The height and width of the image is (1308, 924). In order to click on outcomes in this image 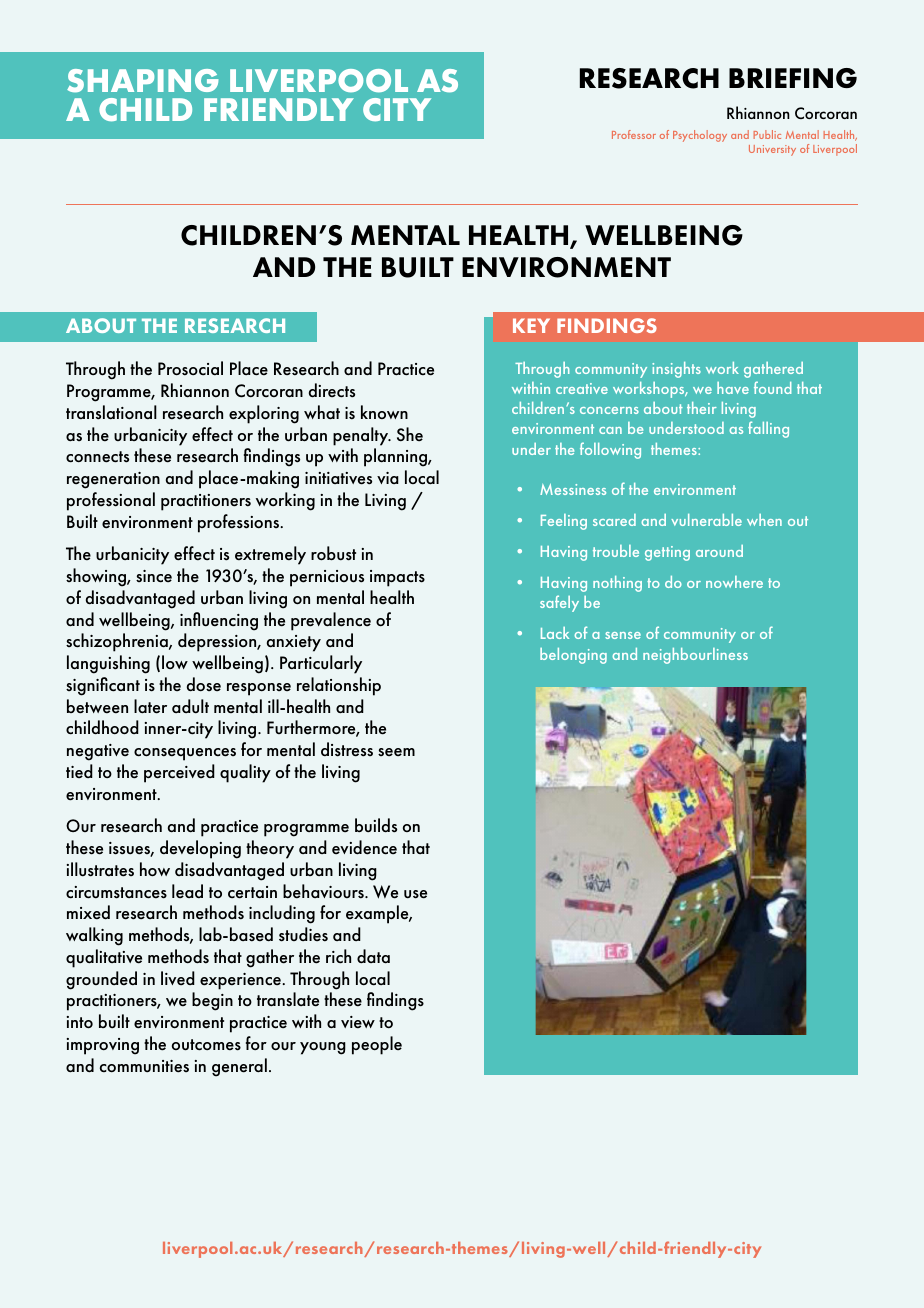, I will do `click(206, 1045)`.
